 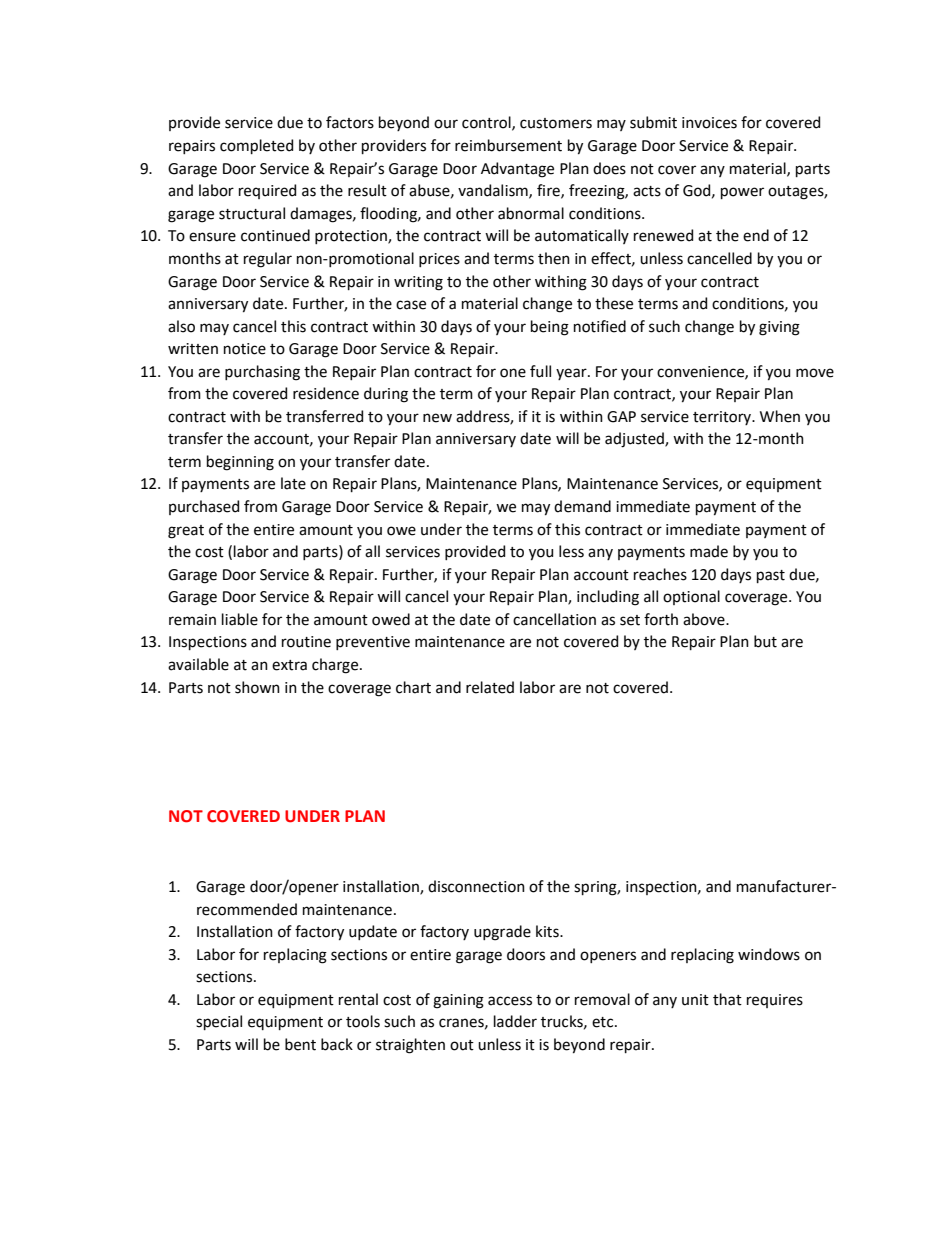 I want to click on liable, so click(x=240, y=619).
